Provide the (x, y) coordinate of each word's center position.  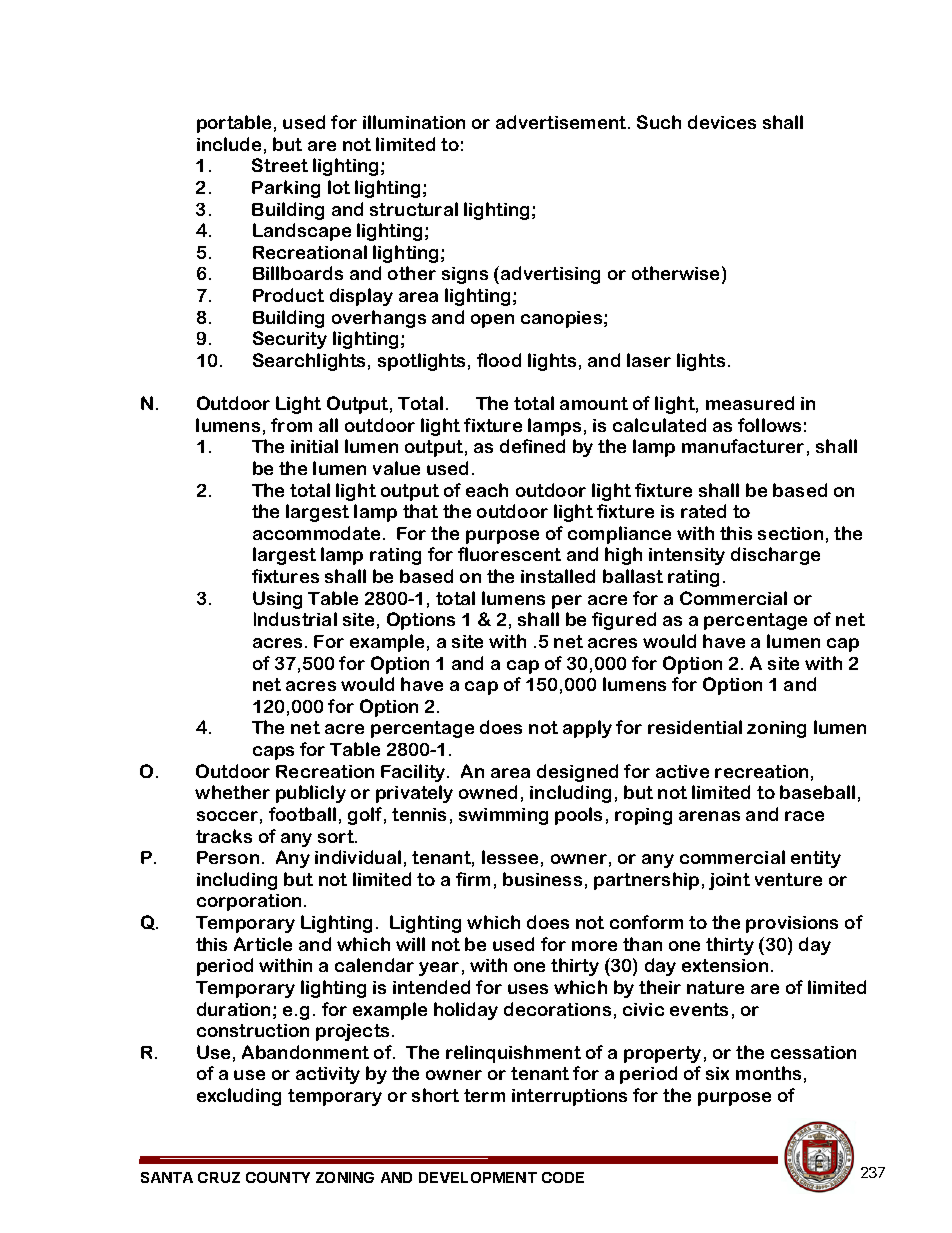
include (229, 144)
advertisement (562, 122)
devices (722, 122)
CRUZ (219, 1177)
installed (558, 576)
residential (695, 727)
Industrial (295, 619)
